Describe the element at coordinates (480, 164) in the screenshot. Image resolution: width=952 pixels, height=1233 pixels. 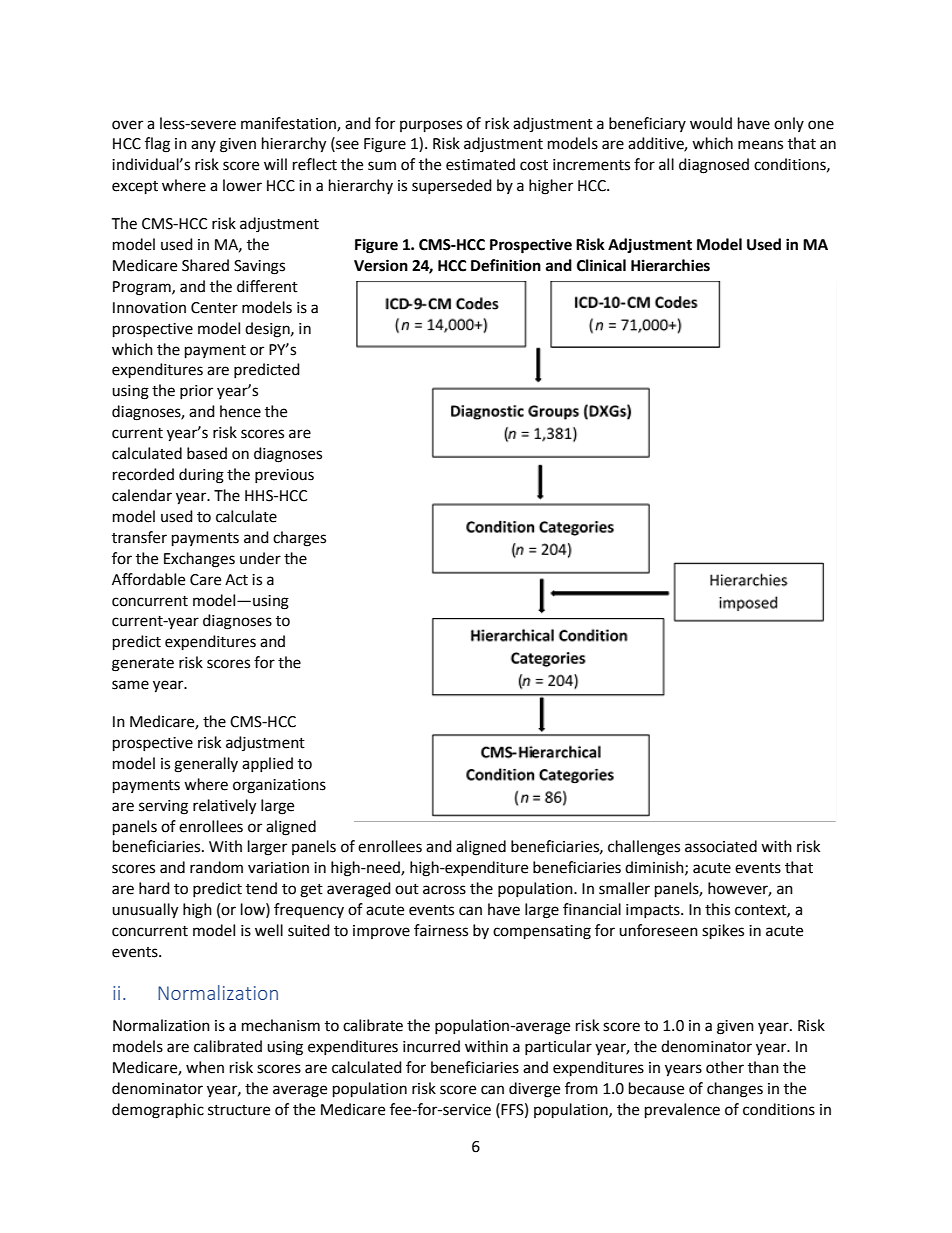
I see `estimated` at that location.
